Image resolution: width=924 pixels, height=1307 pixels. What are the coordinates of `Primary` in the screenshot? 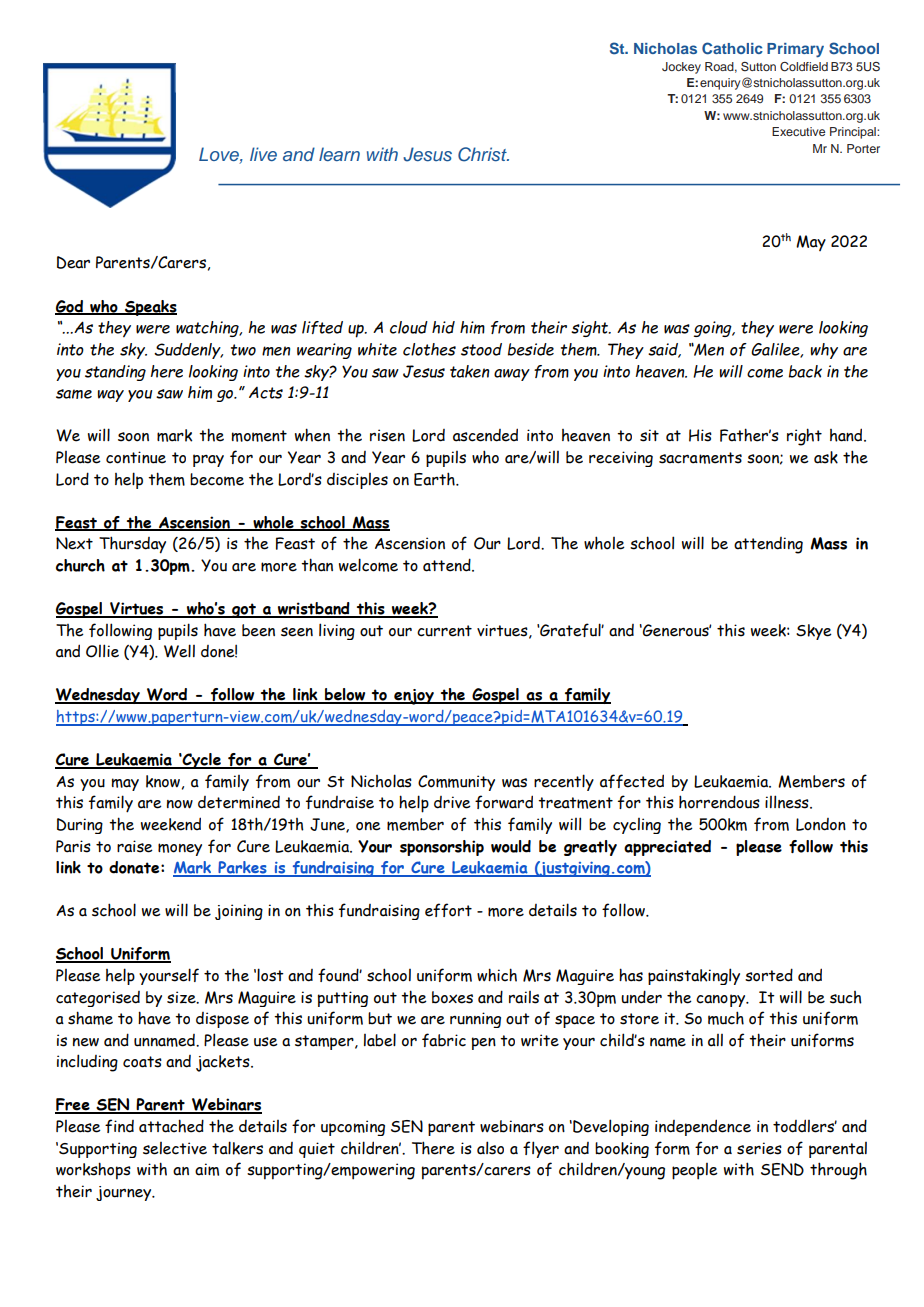 It's located at (795, 50).
